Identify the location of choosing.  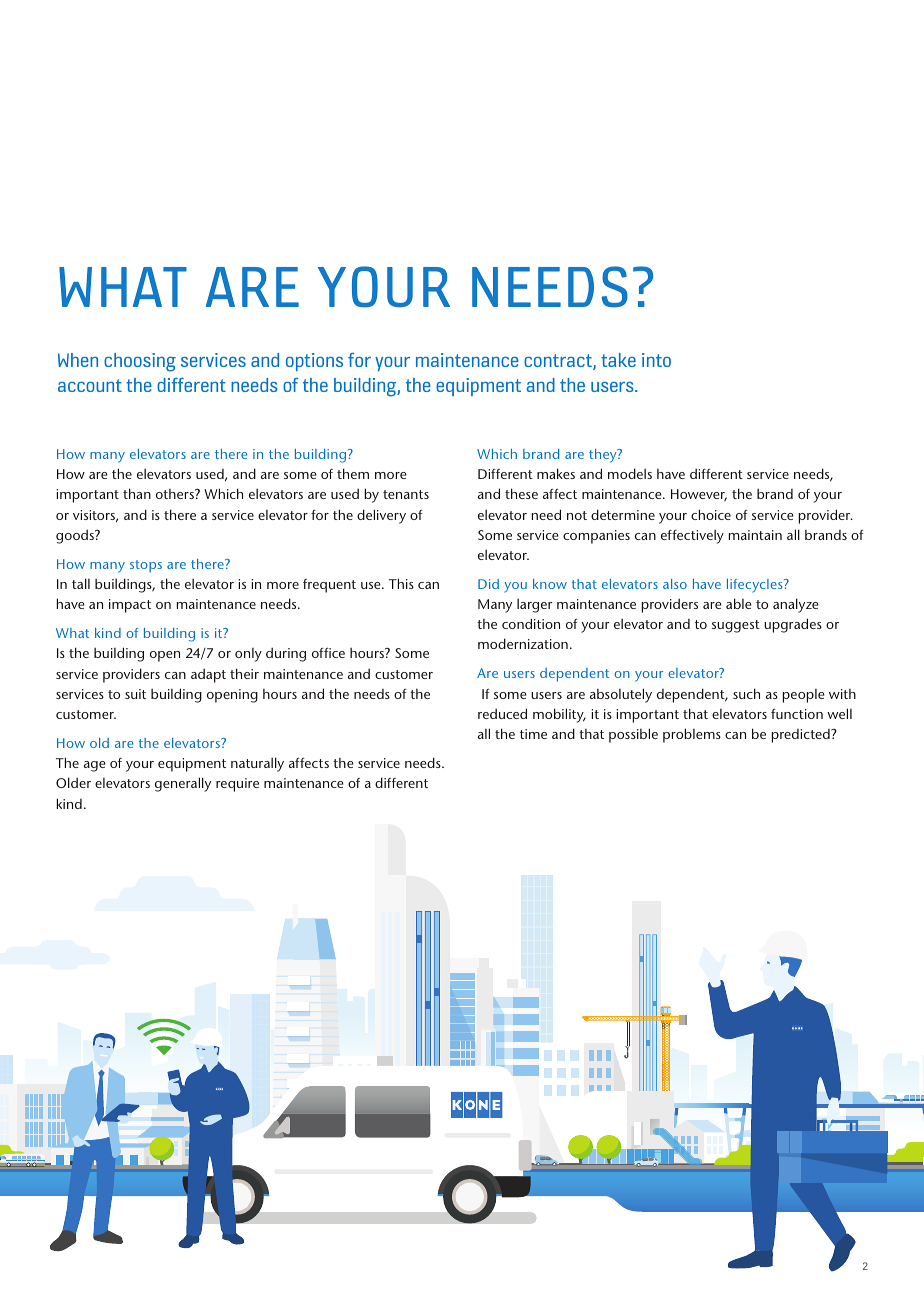
(140, 362).
